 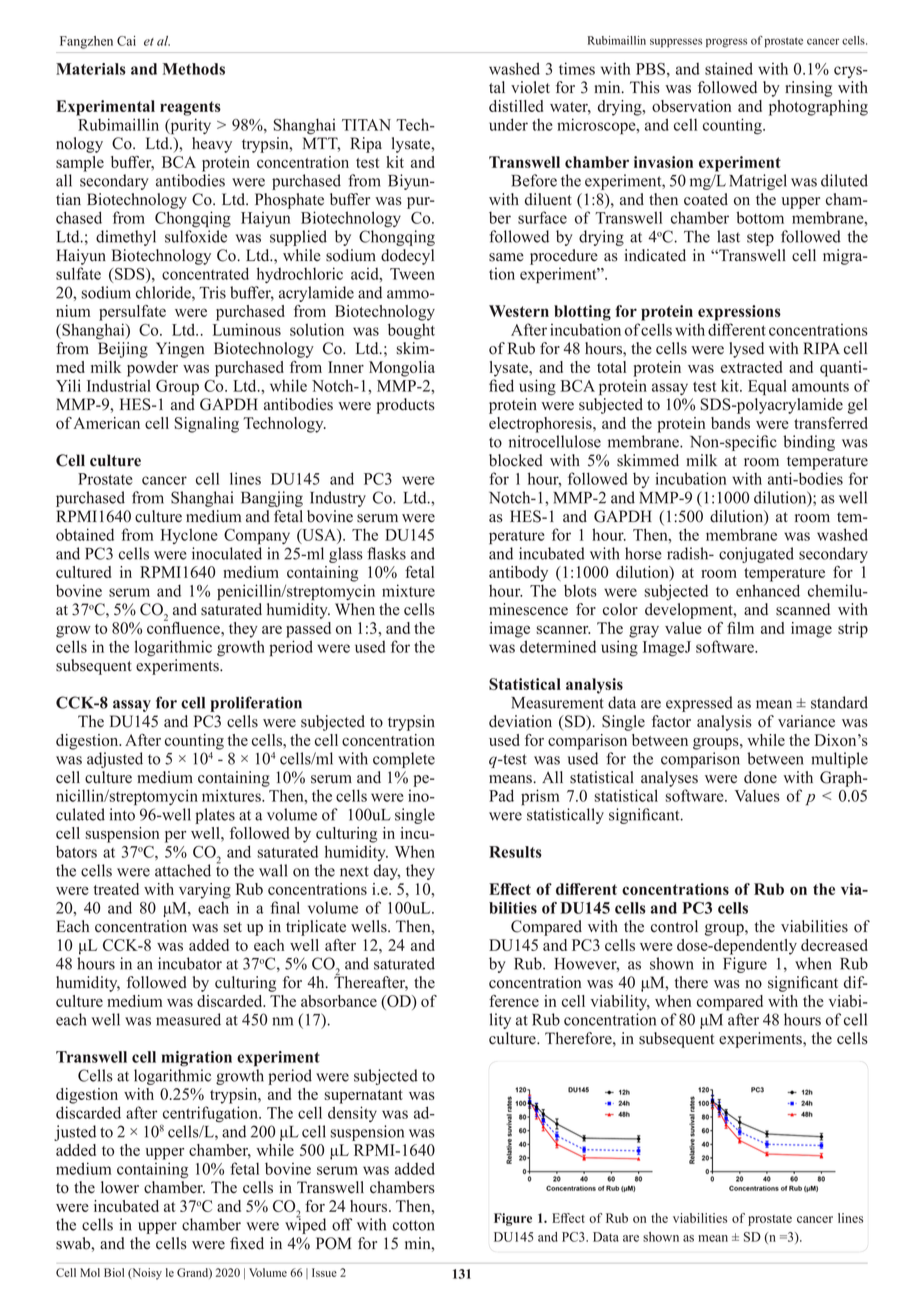 What do you see at coordinates (183, 870) in the screenshot?
I see `attached` at bounding box center [183, 870].
